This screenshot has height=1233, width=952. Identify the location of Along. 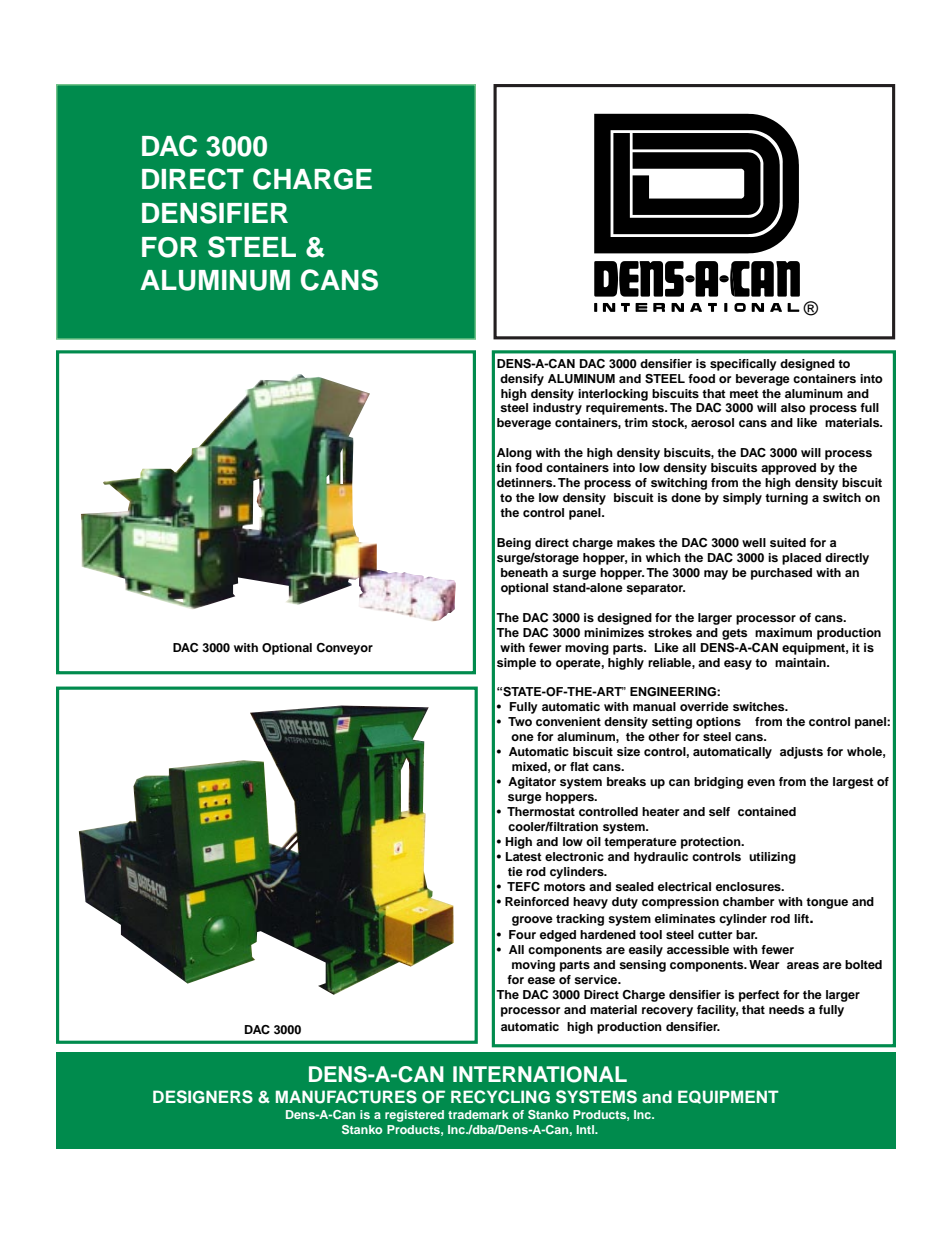
(514, 454).
